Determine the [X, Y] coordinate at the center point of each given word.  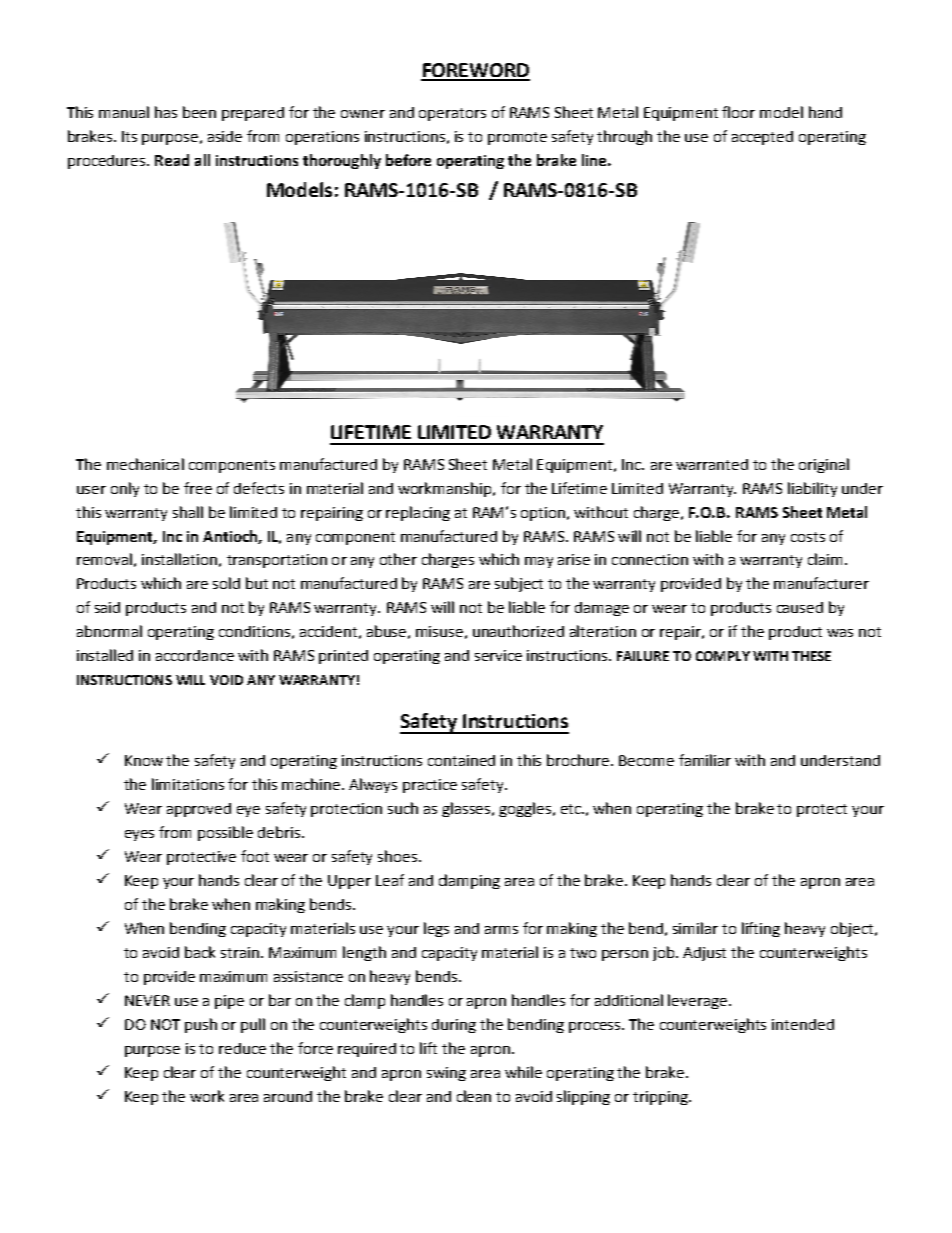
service [498, 655]
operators [452, 114]
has [166, 112]
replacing [418, 513]
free [198, 488]
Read [172, 160]
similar [695, 928]
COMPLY [723, 656]
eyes [139, 835]
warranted [712, 464]
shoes [399, 856]
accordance [195, 655]
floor [738, 112]
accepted [762, 138]
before [408, 160]
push [201, 1025]
